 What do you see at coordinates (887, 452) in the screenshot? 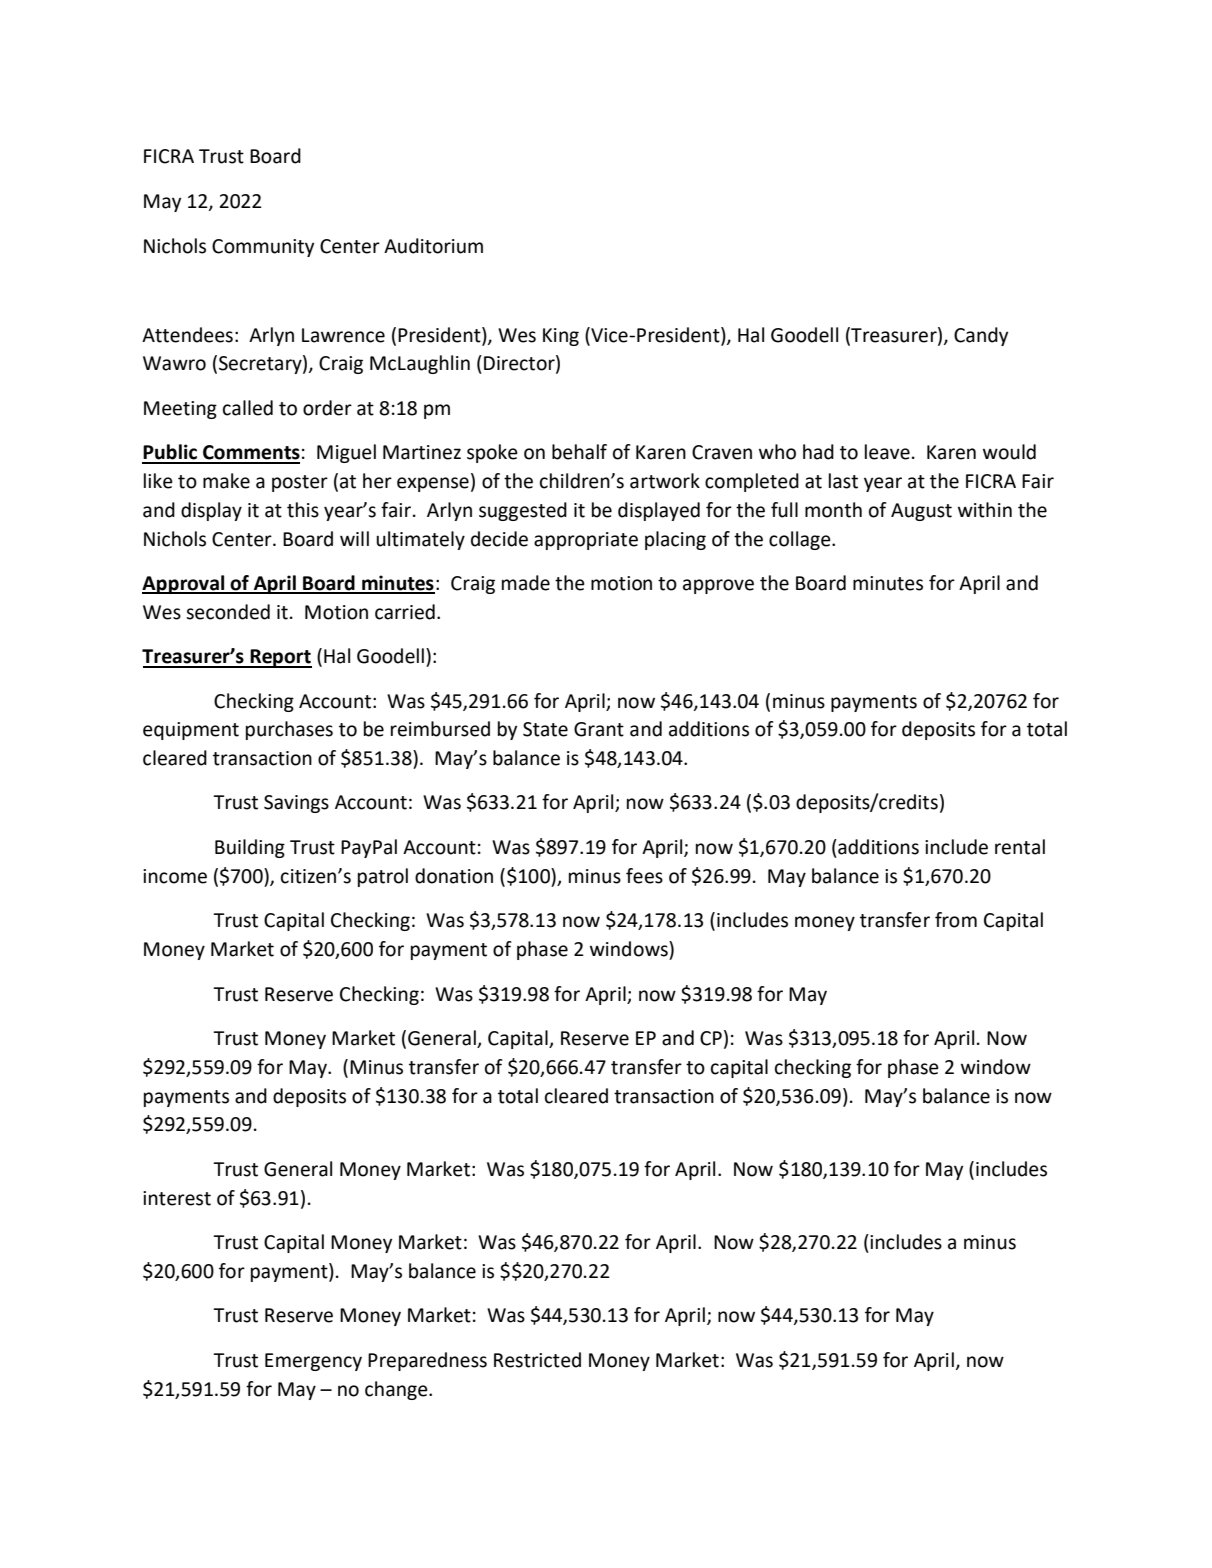
I see `leave` at bounding box center [887, 452].
